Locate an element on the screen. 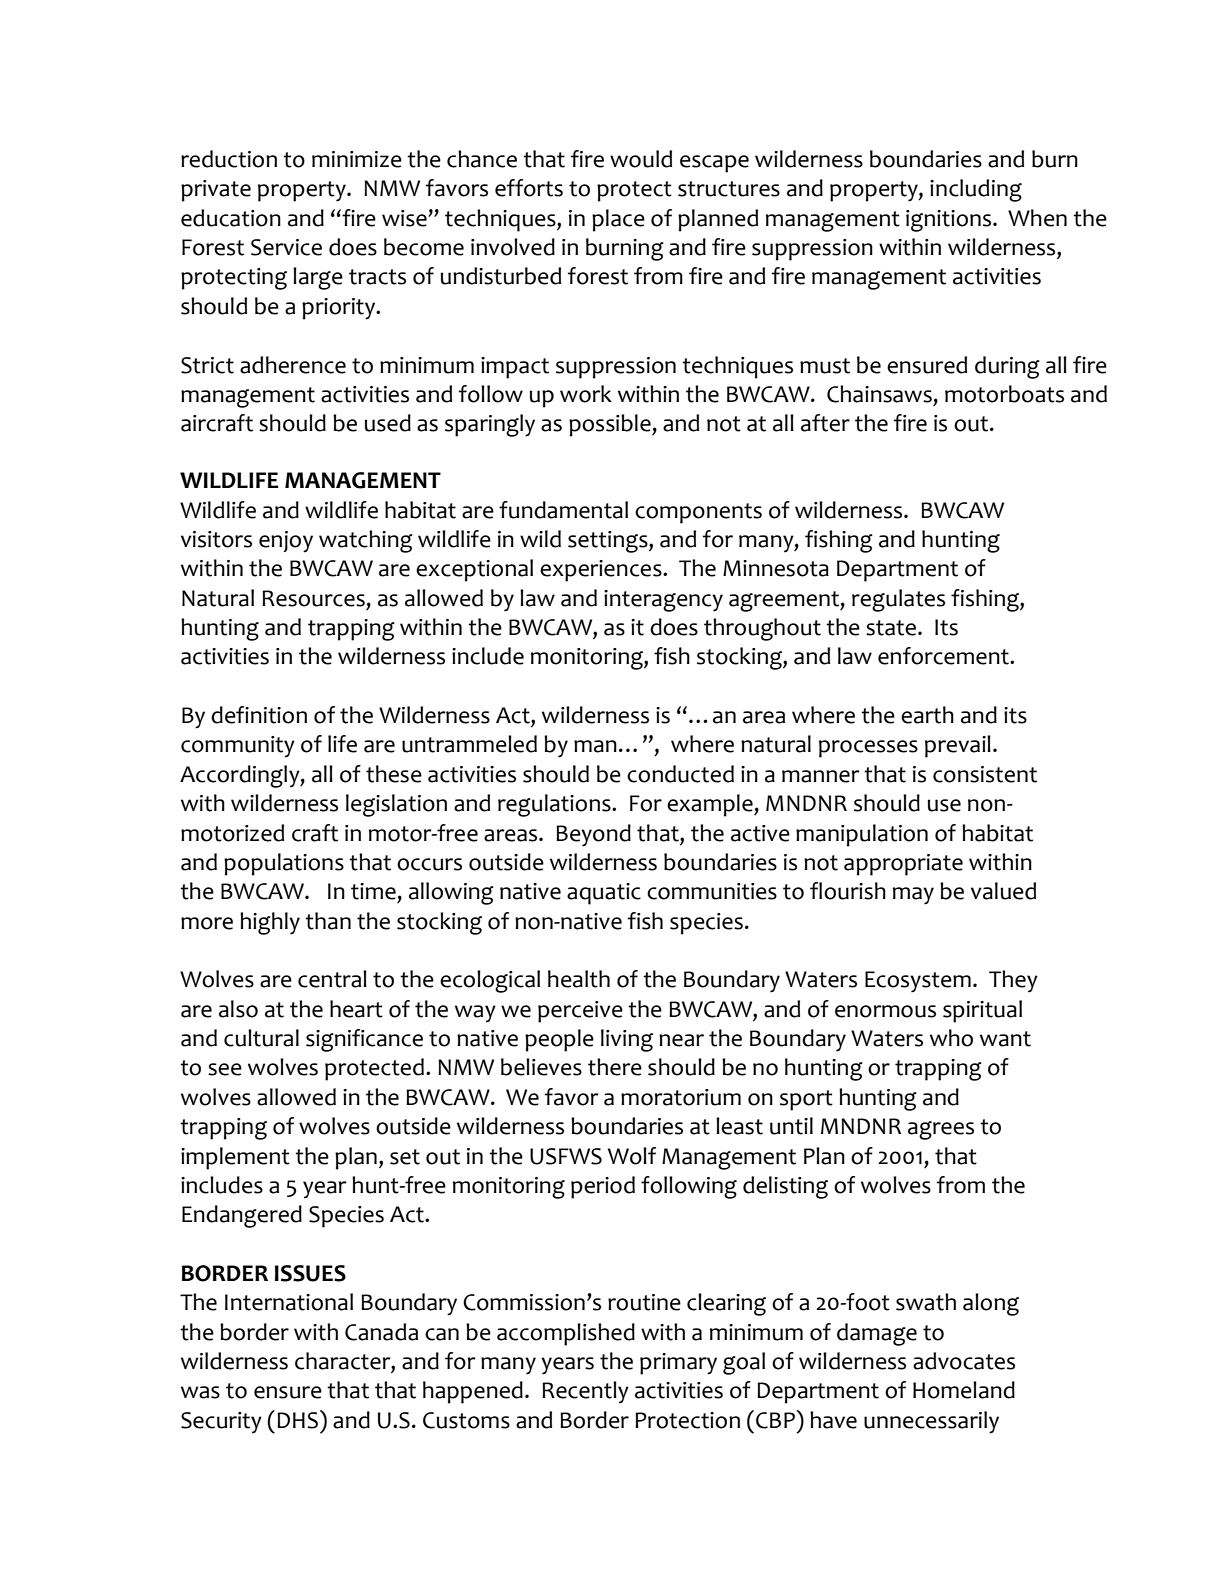 The width and height of the screenshot is (1226, 1587). interagency is located at coordinates (663, 601).
